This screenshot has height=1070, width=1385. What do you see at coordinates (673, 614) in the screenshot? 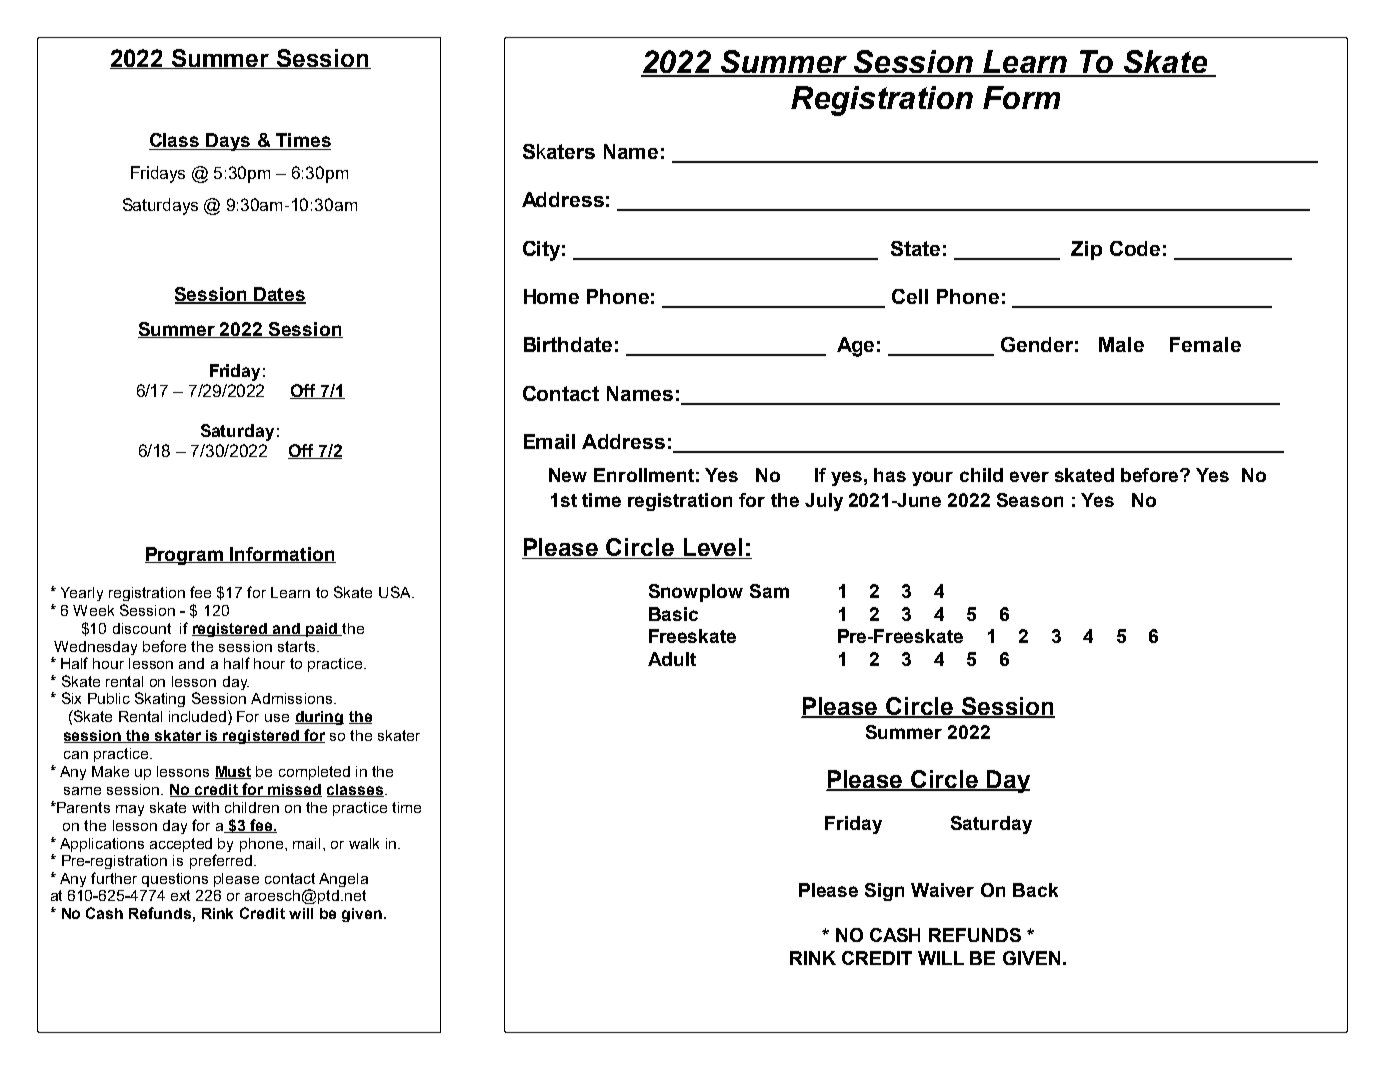
I see `Basic` at bounding box center [673, 614].
